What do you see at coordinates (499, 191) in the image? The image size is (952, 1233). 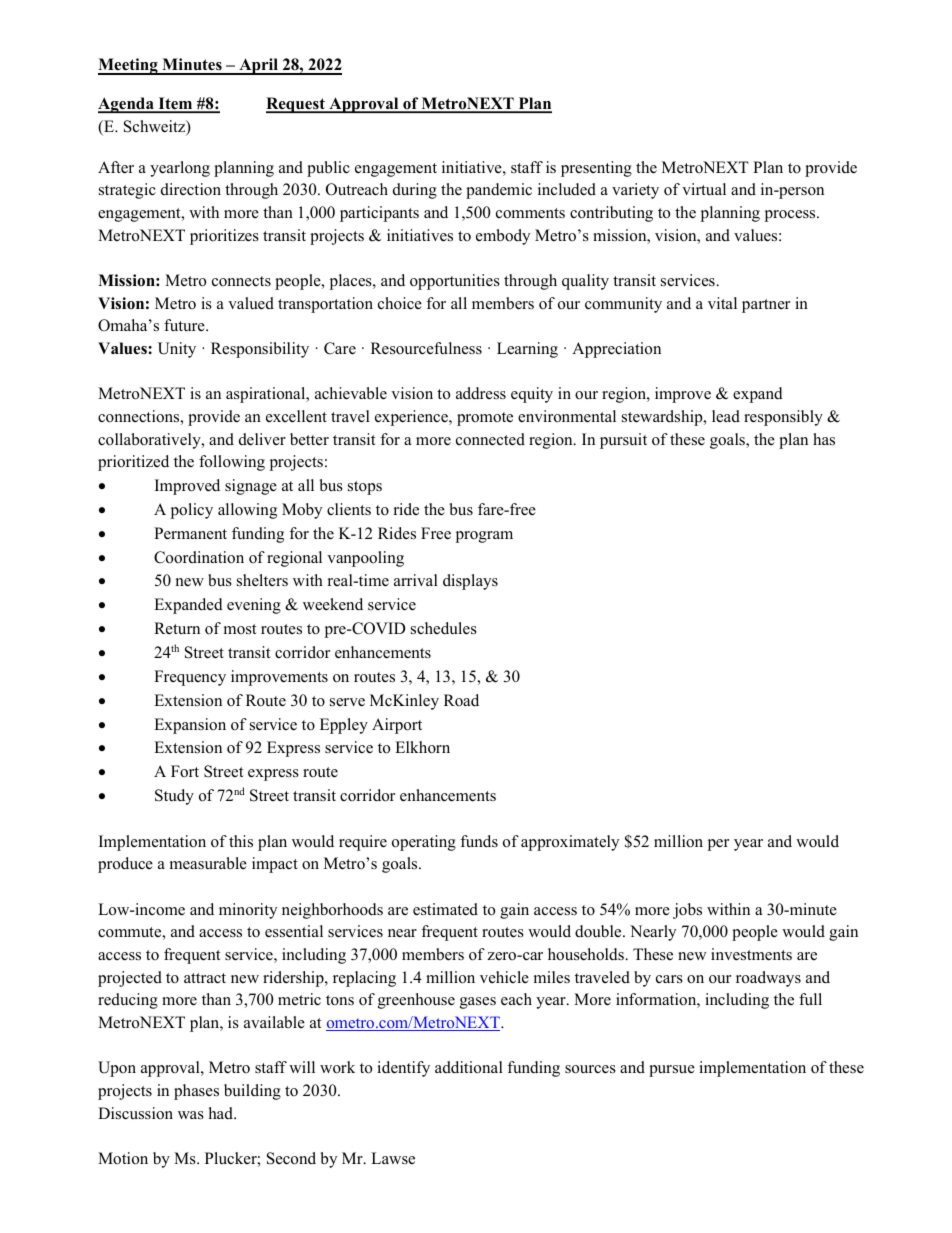 I see `pandemic` at bounding box center [499, 191].
